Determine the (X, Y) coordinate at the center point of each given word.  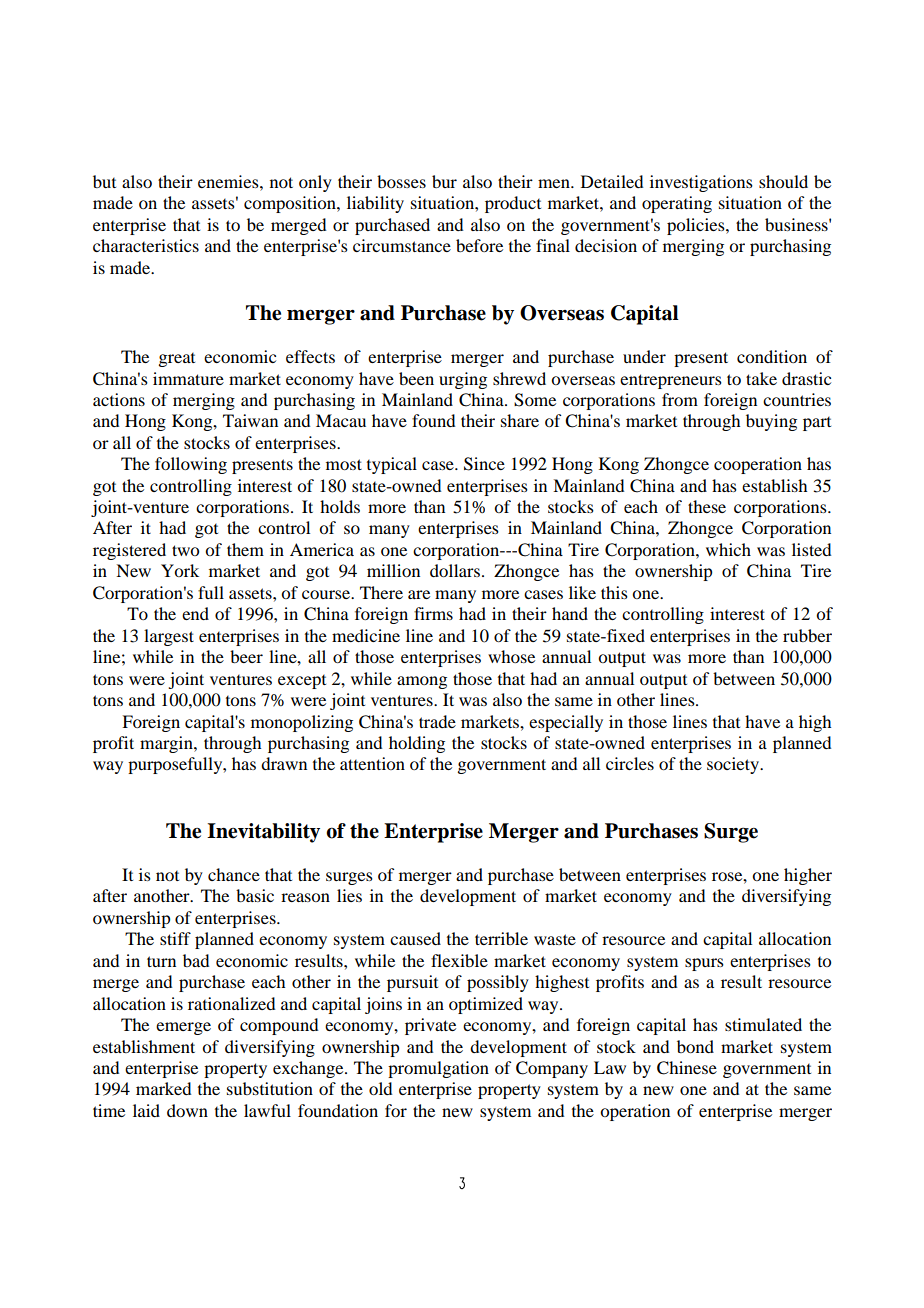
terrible (501, 938)
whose (511, 656)
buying (771, 422)
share (520, 420)
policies (697, 226)
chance (234, 874)
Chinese (687, 1068)
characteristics (146, 245)
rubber (807, 635)
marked (163, 1088)
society (734, 765)
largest (169, 637)
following (191, 465)
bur (444, 181)
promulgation (438, 1069)
